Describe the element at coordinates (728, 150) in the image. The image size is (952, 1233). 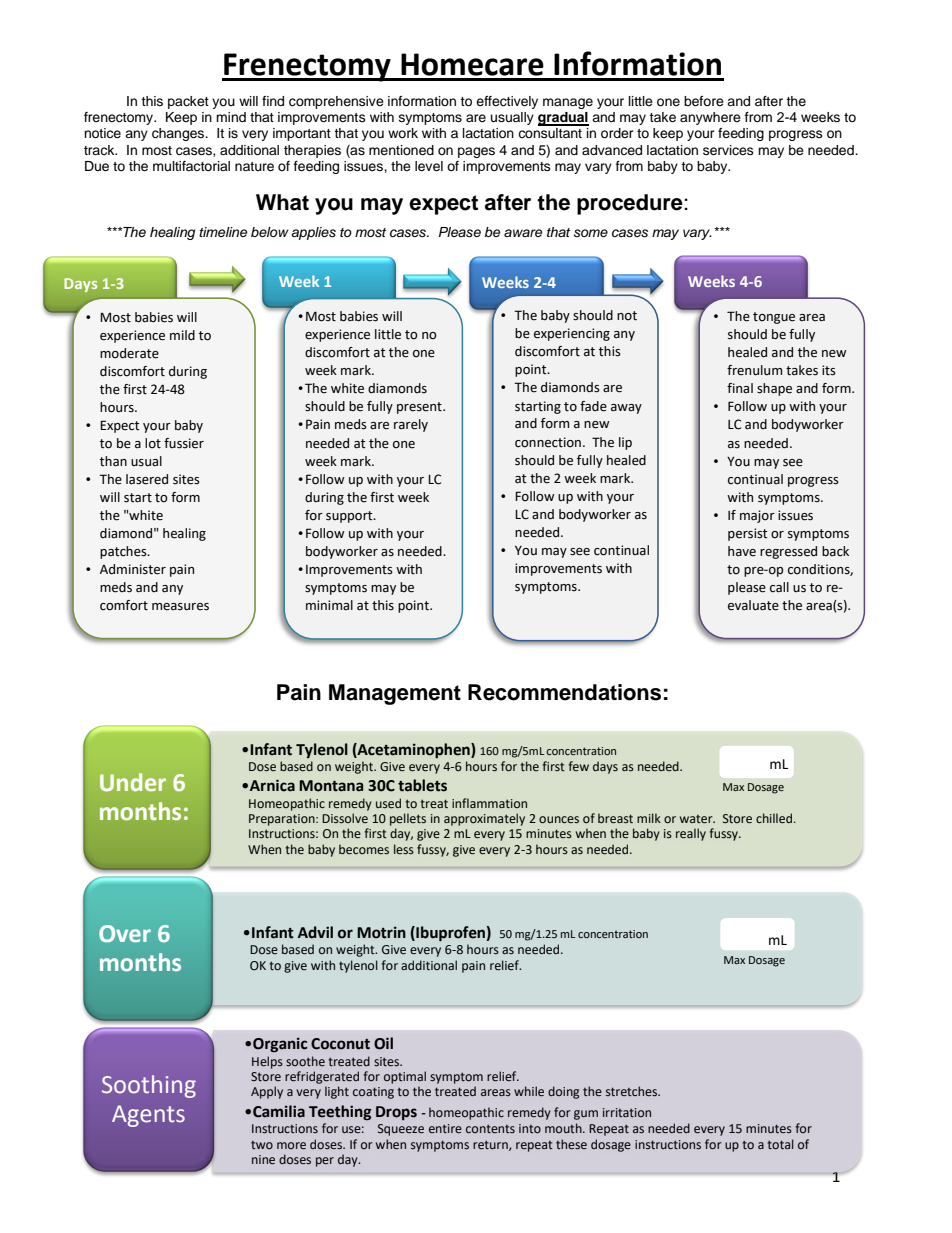
I see `services` at that location.
